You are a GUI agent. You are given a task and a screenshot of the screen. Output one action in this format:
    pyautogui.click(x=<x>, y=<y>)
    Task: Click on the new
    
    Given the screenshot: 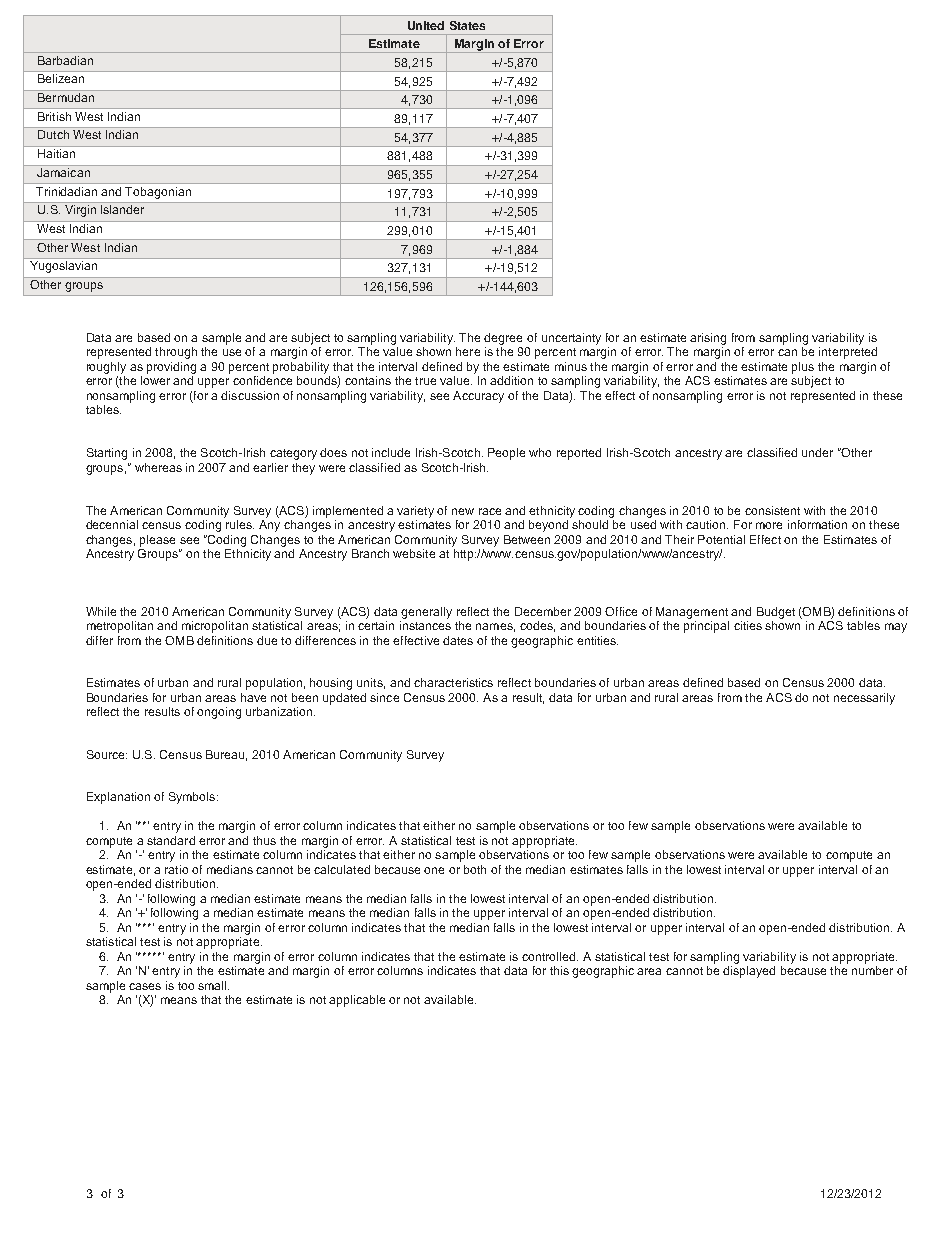 What is the action you would take?
    pyautogui.click(x=463, y=511)
